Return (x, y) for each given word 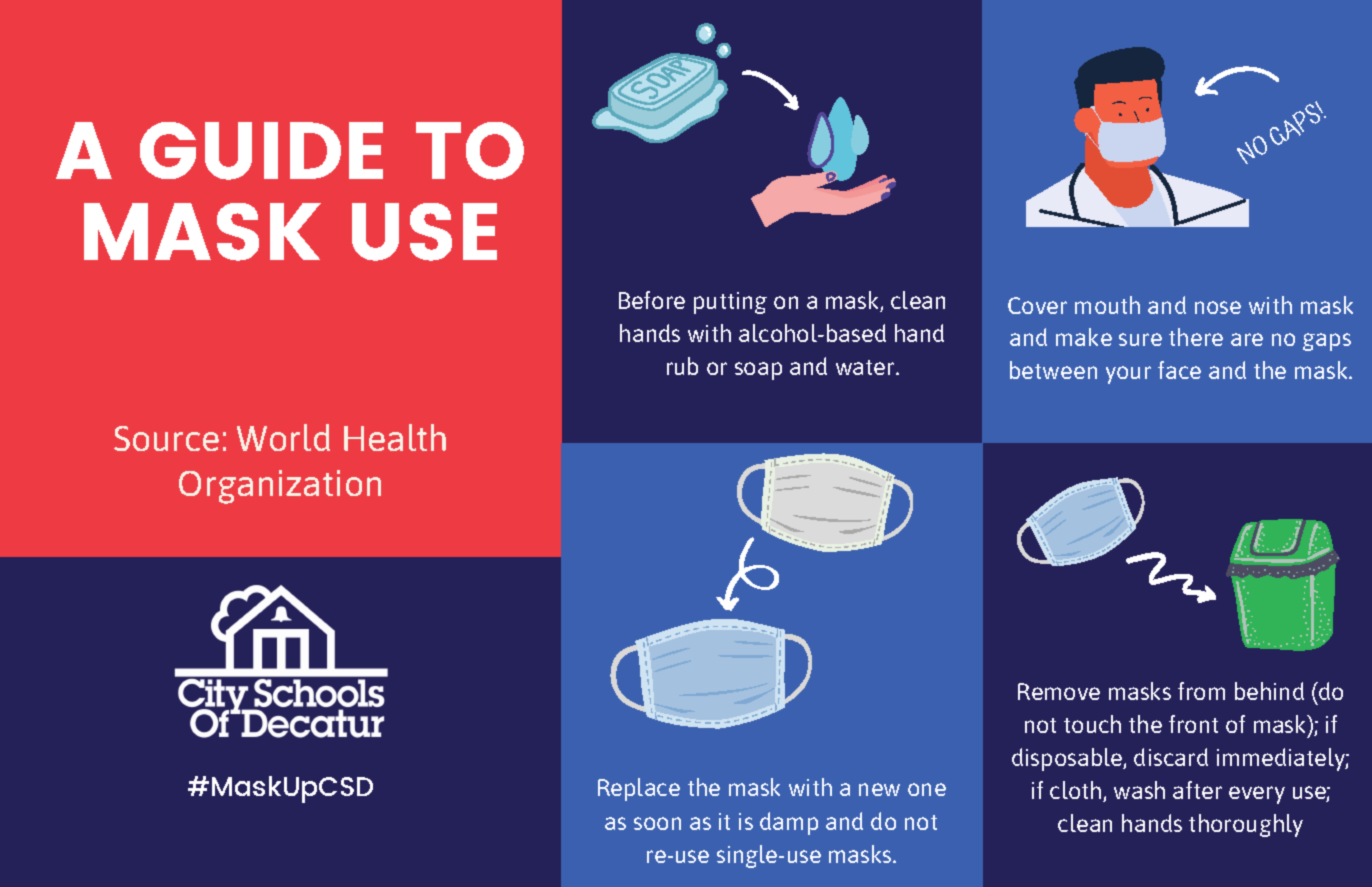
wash (1139, 790)
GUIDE (261, 151)
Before (652, 300)
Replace (639, 789)
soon (657, 823)
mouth (1107, 305)
